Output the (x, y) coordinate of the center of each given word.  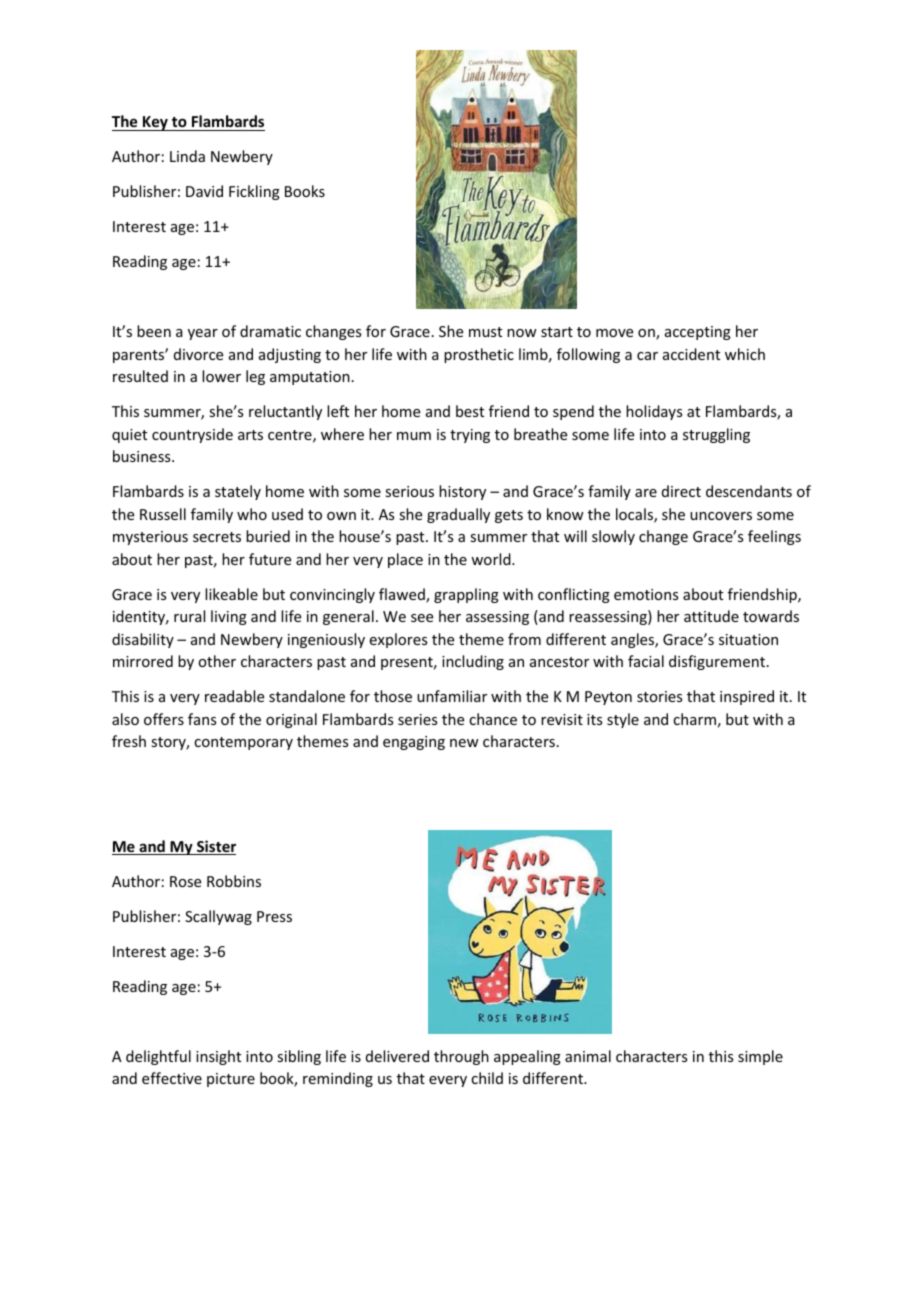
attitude (711, 616)
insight (218, 1057)
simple (760, 1057)
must (485, 332)
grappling (466, 595)
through (461, 1057)
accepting (698, 333)
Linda (187, 156)
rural (189, 616)
